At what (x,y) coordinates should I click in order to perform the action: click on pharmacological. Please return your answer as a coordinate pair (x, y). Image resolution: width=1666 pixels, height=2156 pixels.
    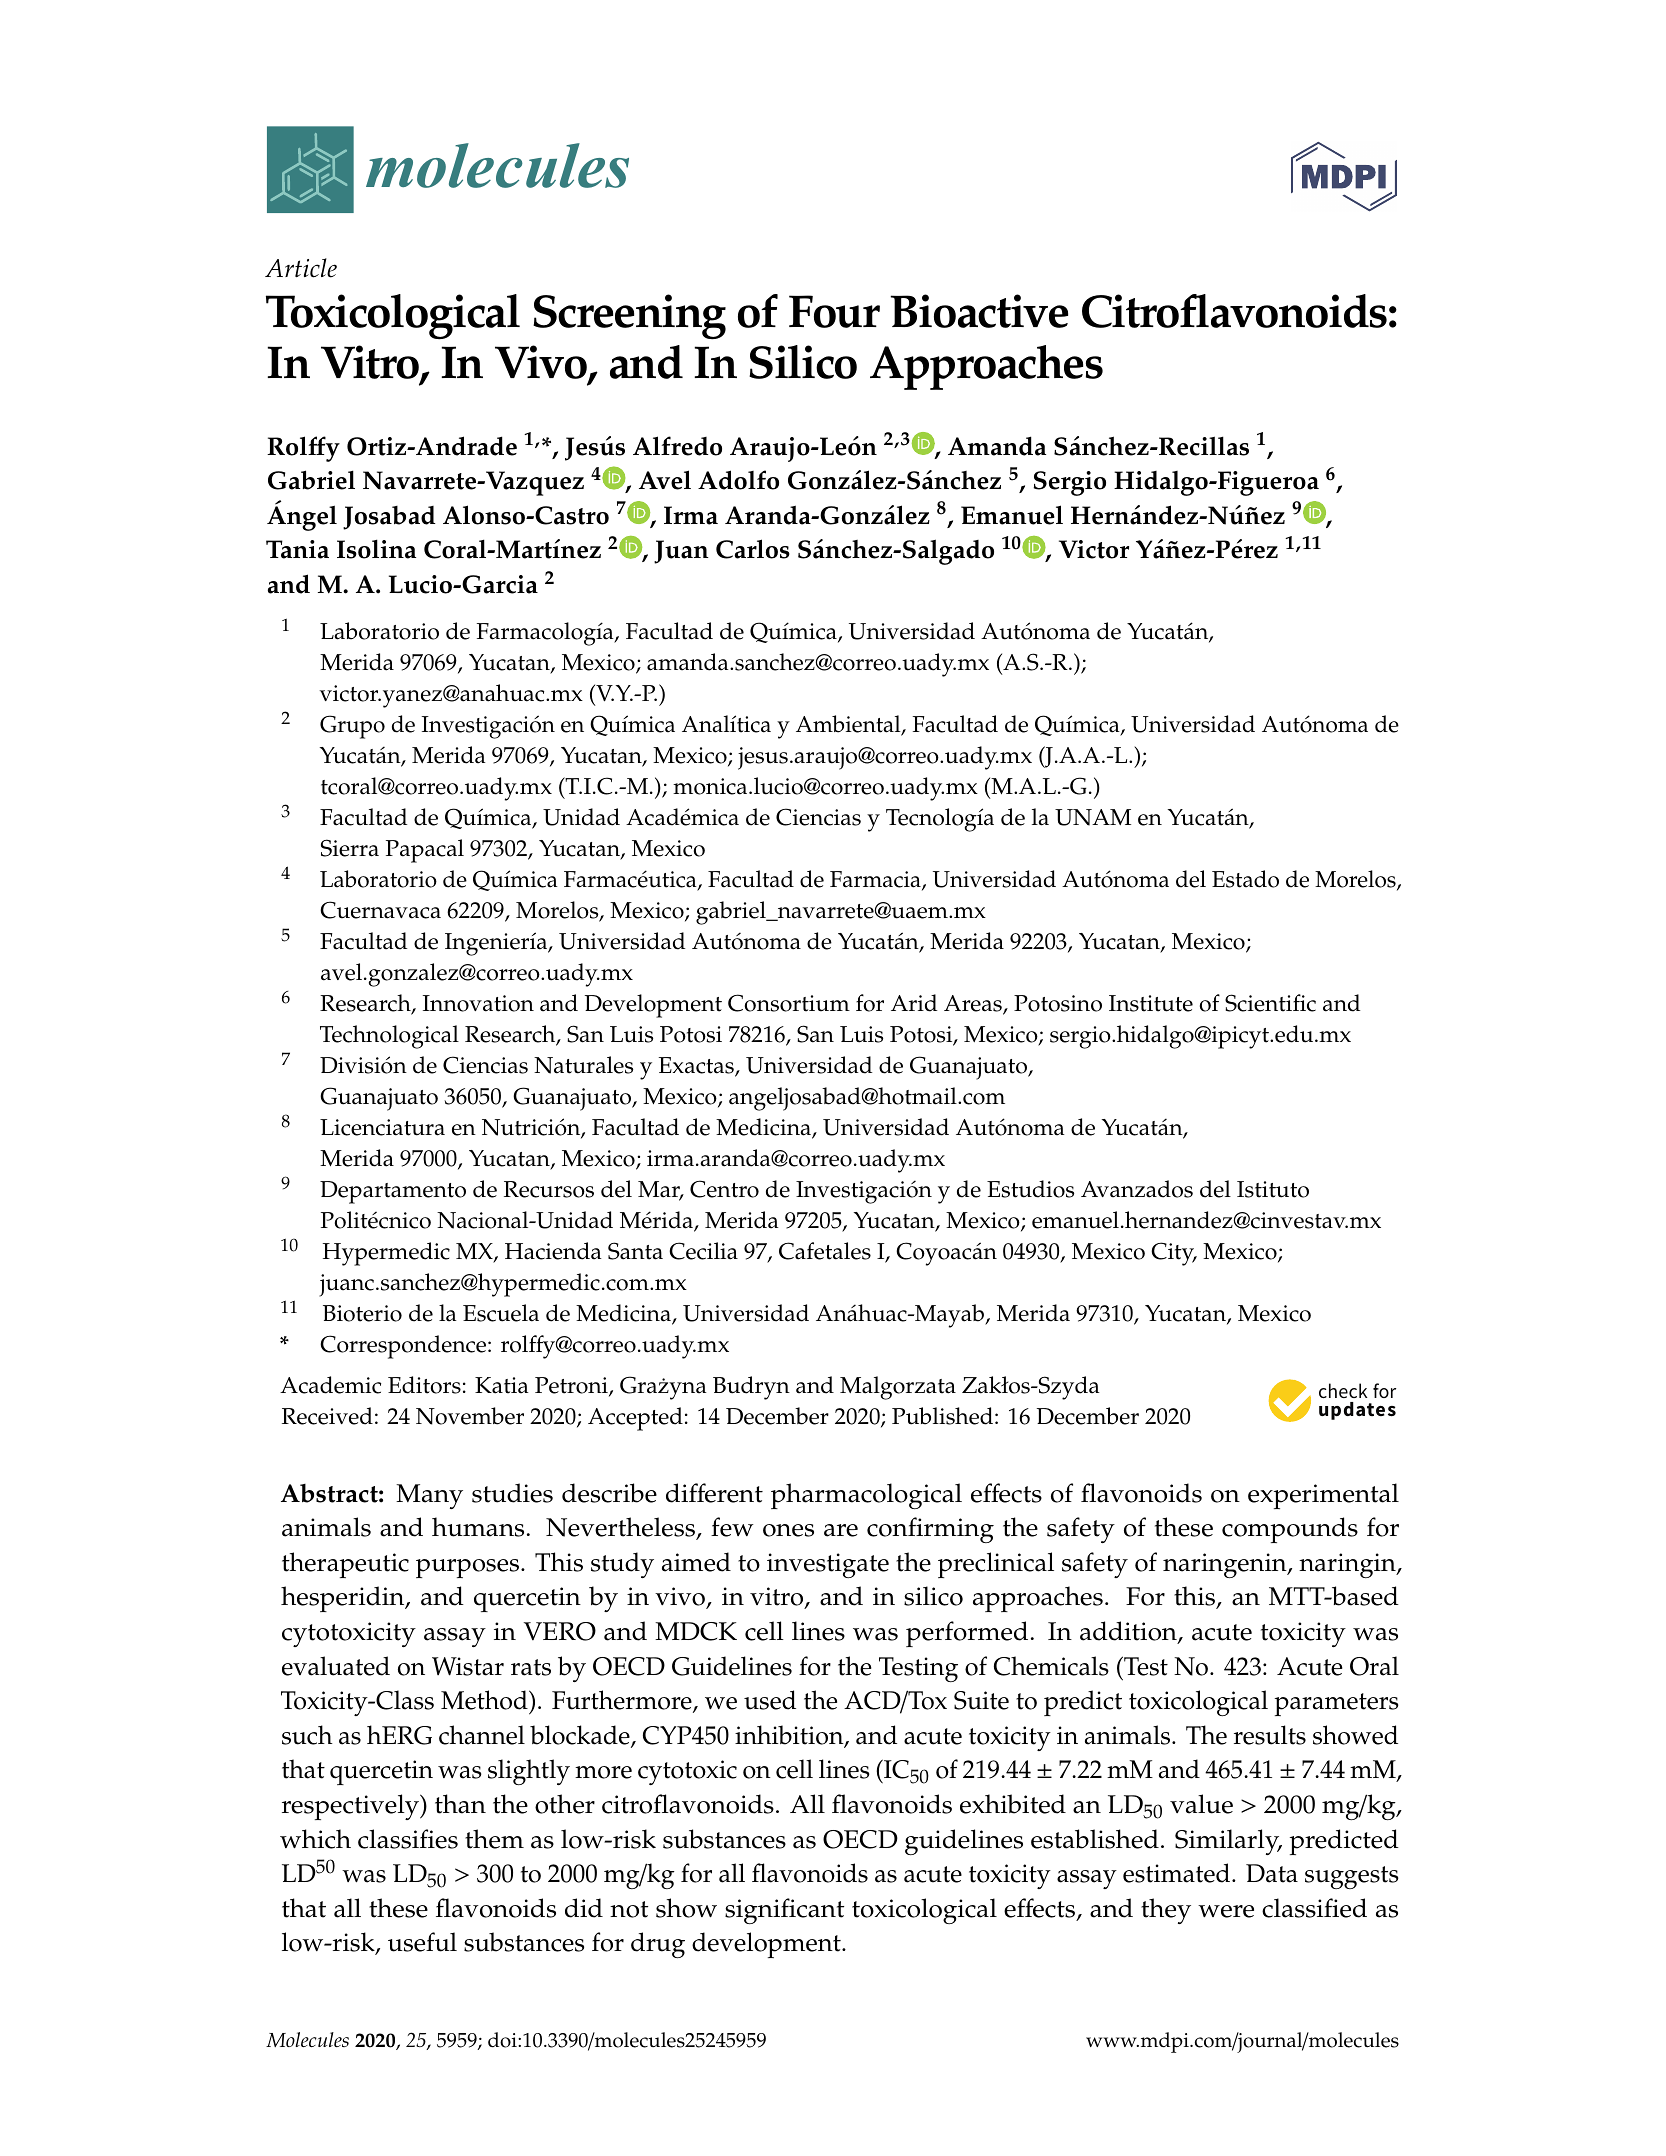
    Looking at the image, I should click on (866, 1496).
